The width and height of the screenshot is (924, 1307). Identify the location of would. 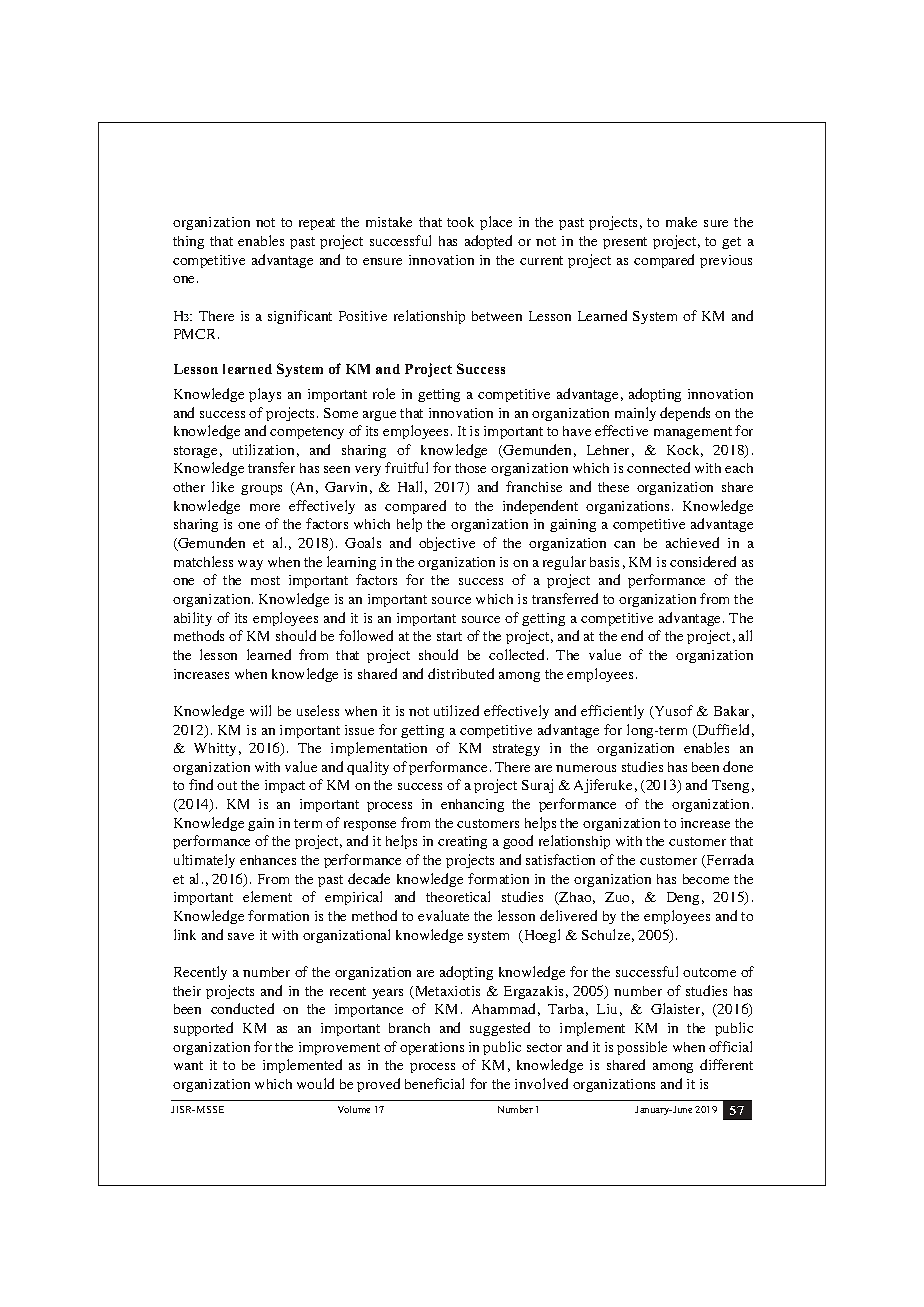
(315, 1083).
